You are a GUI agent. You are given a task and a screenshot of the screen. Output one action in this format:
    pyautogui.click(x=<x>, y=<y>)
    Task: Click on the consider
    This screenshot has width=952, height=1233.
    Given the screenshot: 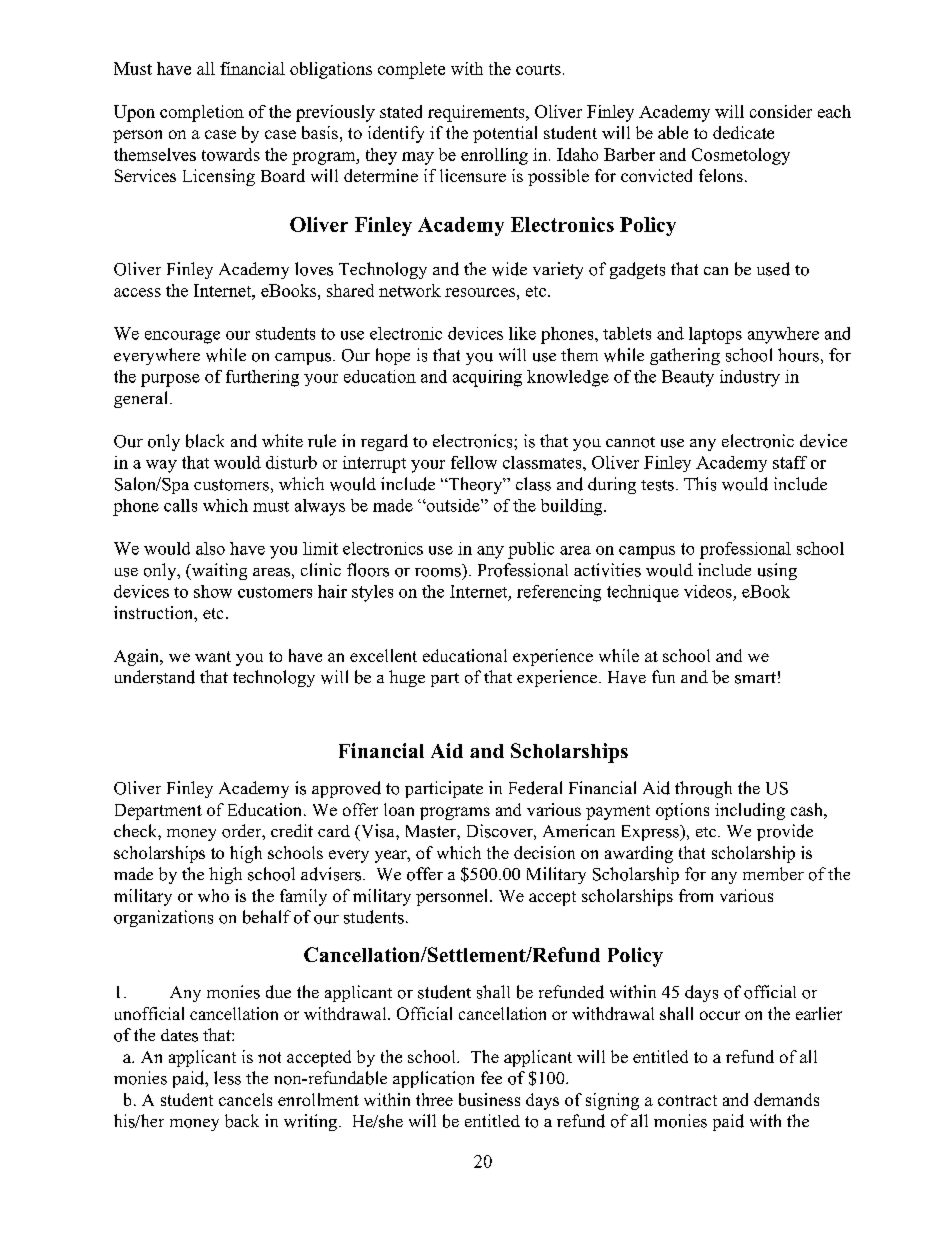 What is the action you would take?
    pyautogui.click(x=781, y=111)
